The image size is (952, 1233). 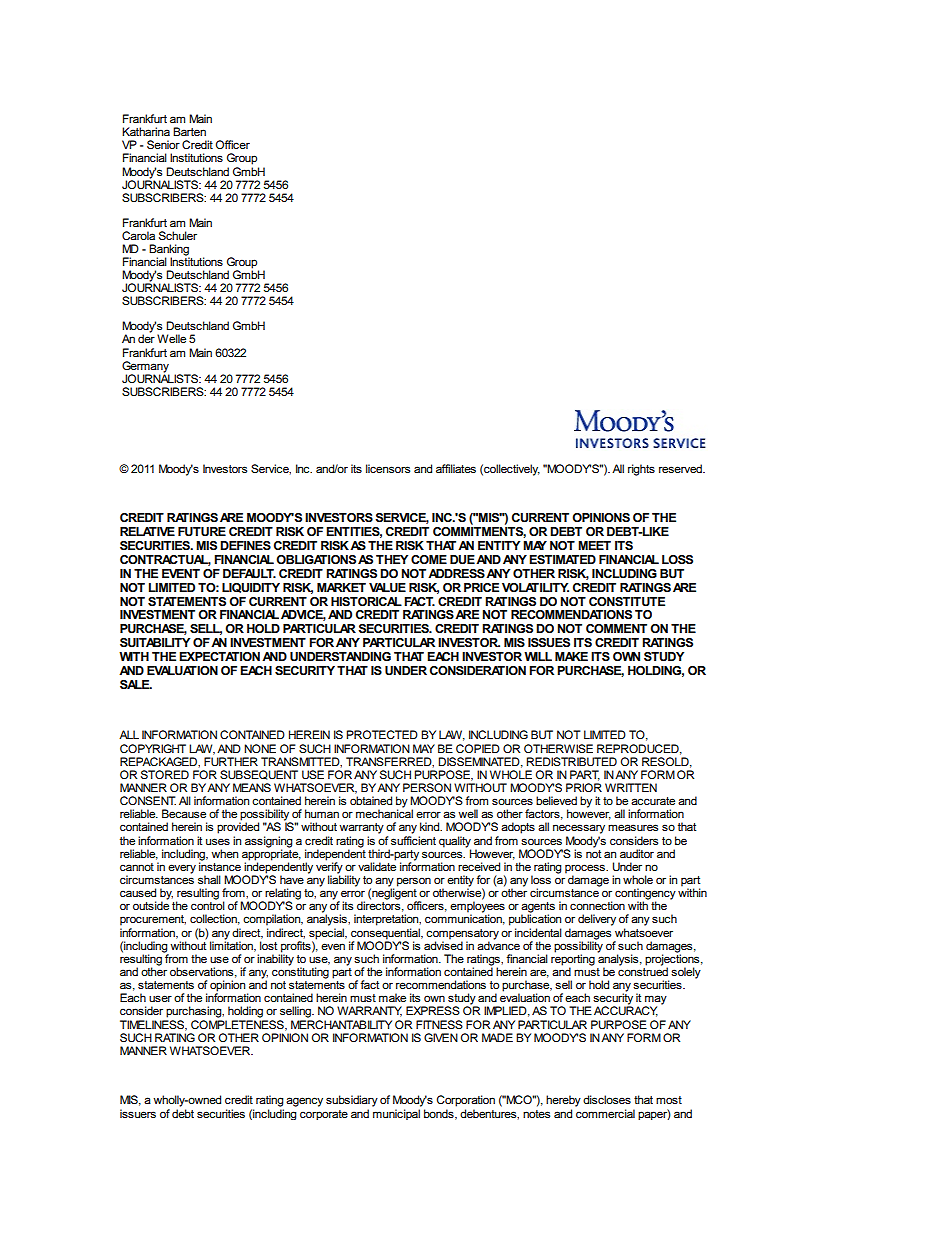 What do you see at coordinates (607, 1099) in the screenshot?
I see `discloses` at bounding box center [607, 1099].
